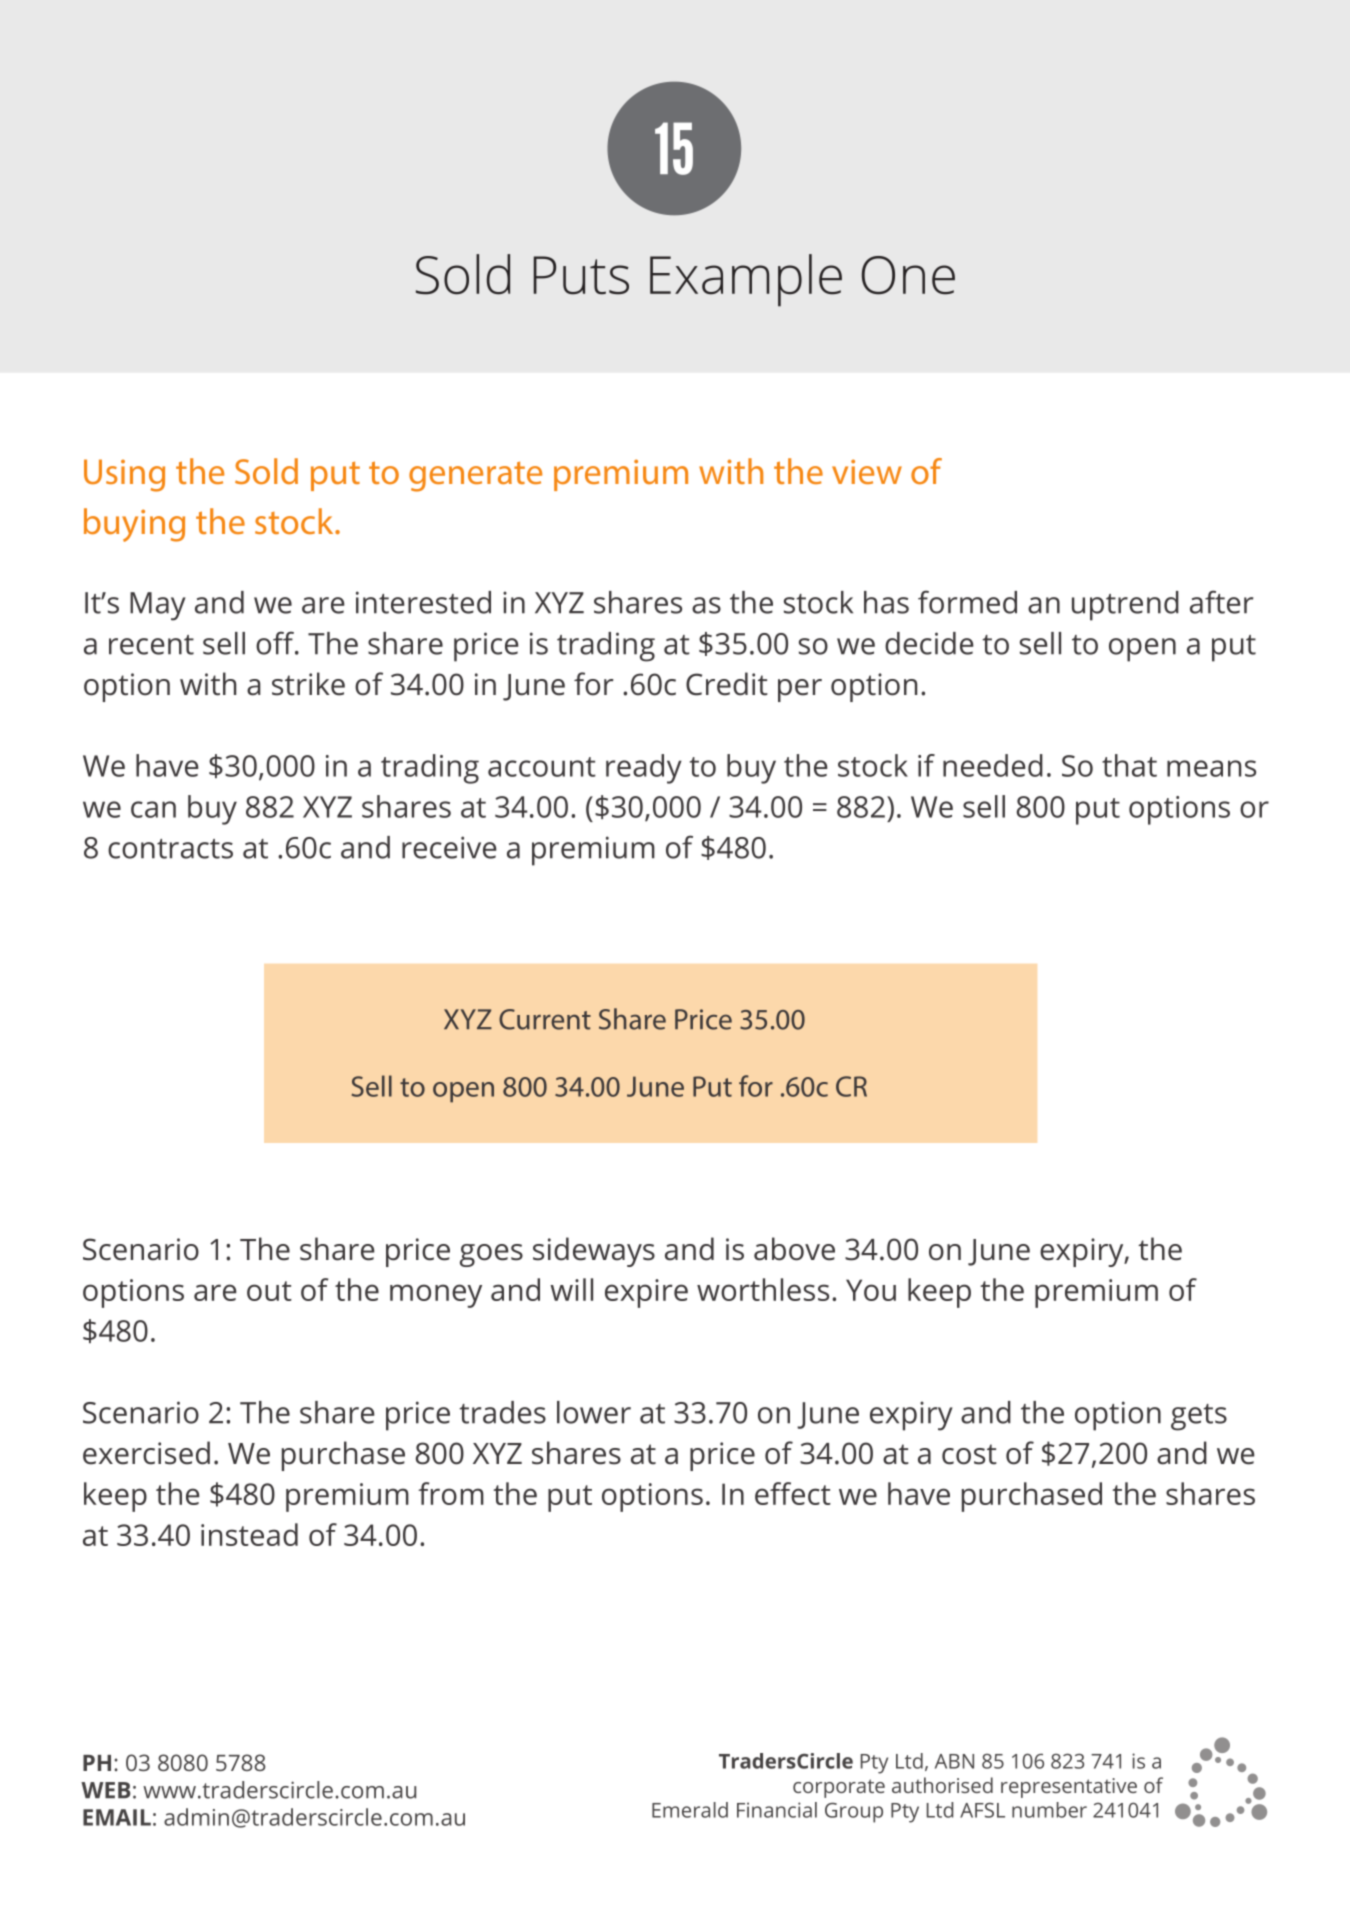 Image resolution: width=1350 pixels, height=1909 pixels. I want to click on that, so click(1129, 765).
